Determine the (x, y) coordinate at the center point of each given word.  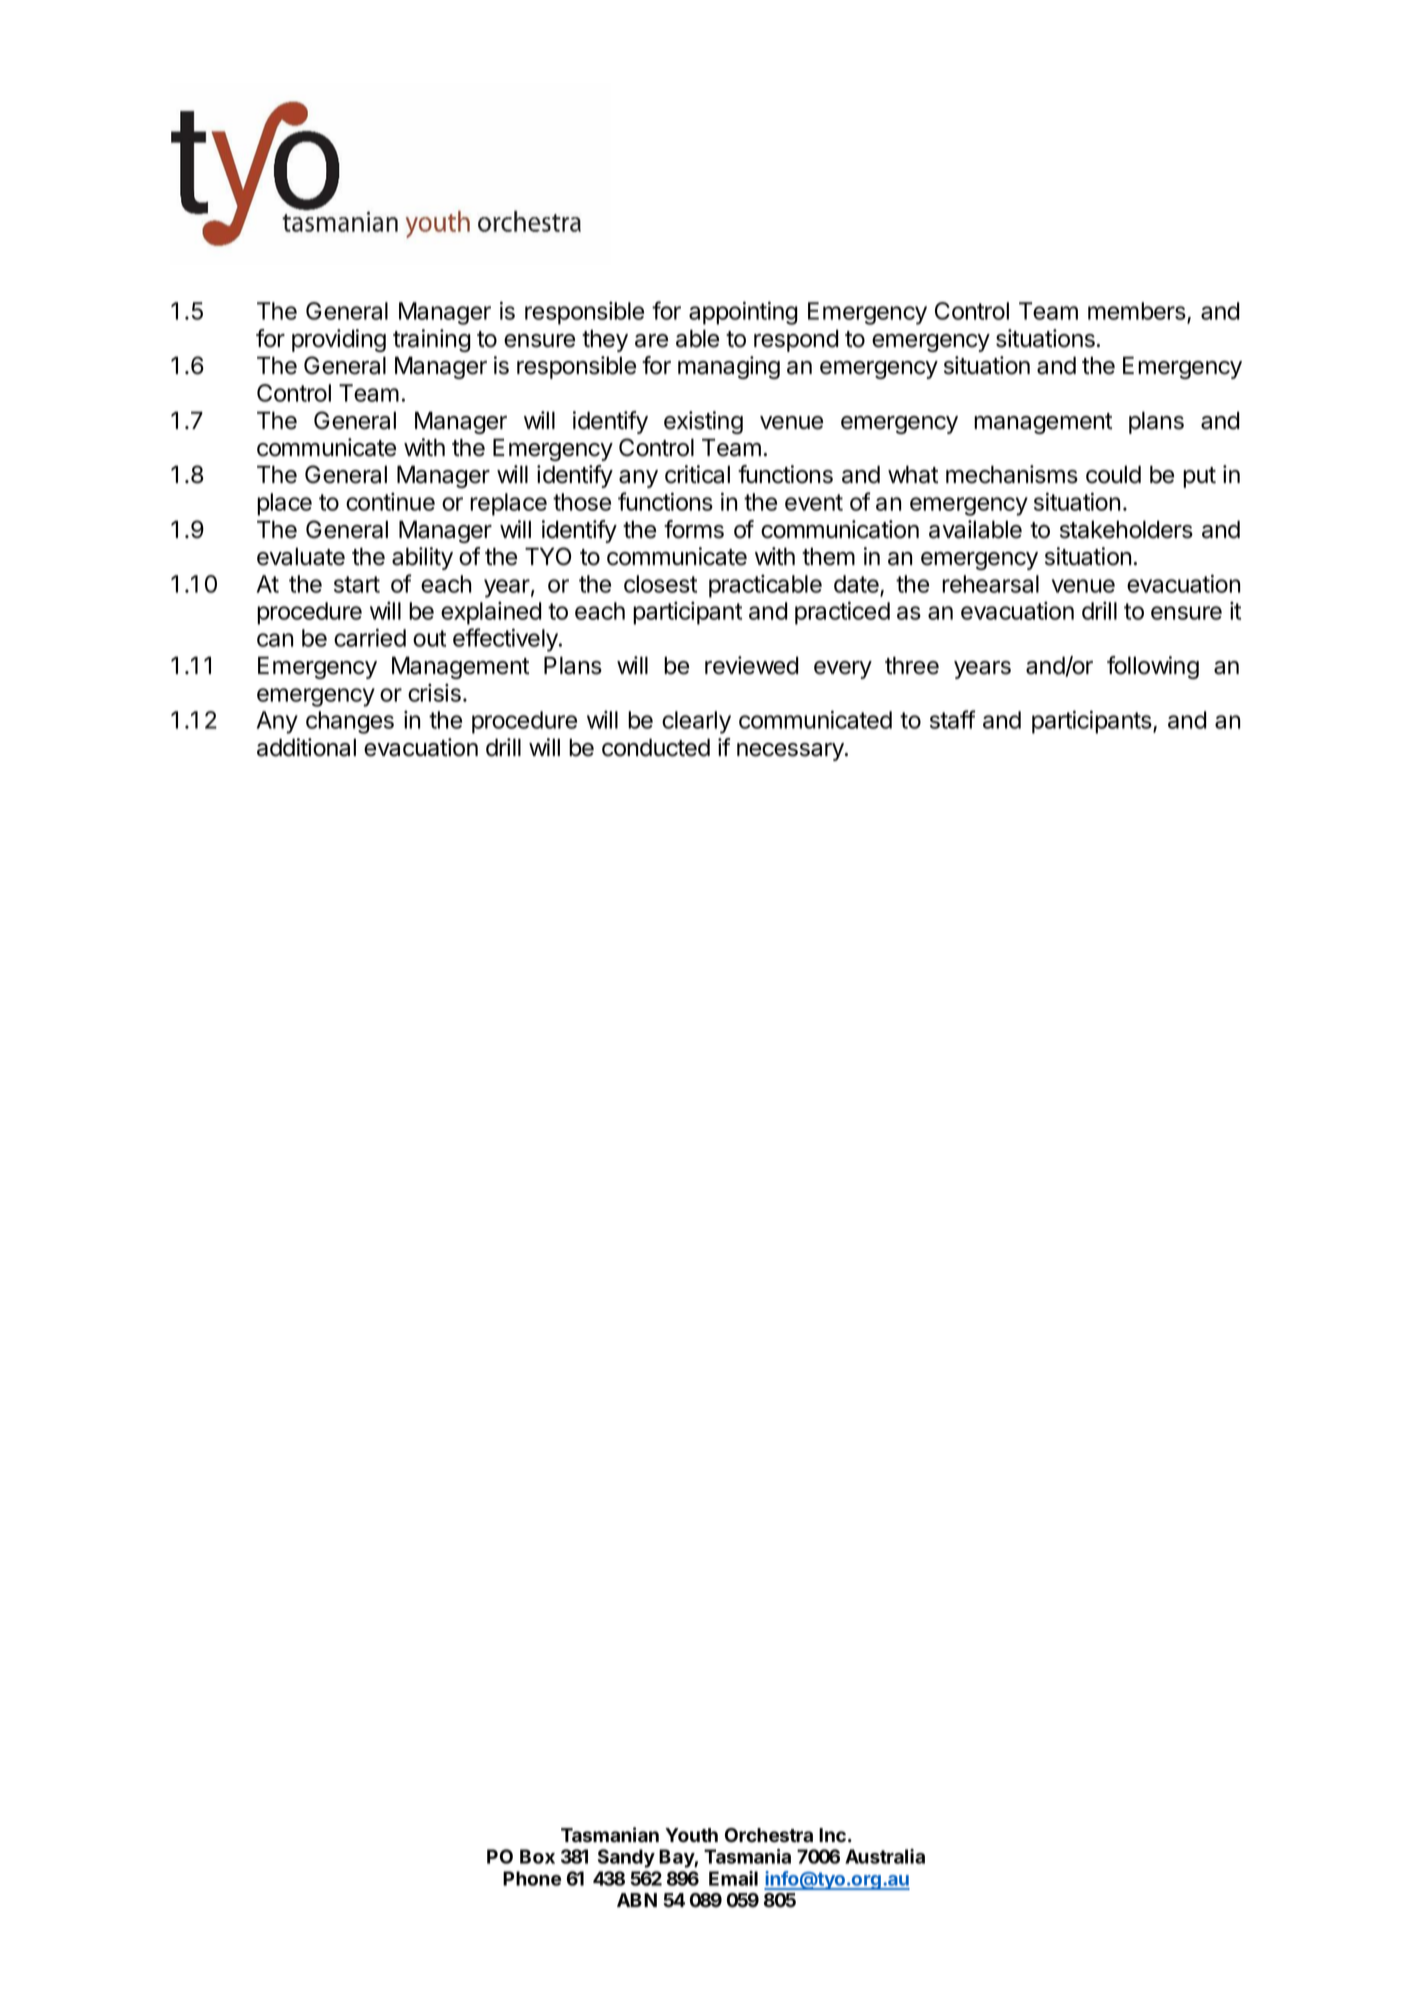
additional (306, 747)
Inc (832, 1835)
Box (537, 1856)
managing (729, 367)
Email (733, 1878)
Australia (885, 1856)
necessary (791, 752)
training (432, 340)
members (1138, 312)
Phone (532, 1878)
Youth (691, 1835)
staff (953, 719)
